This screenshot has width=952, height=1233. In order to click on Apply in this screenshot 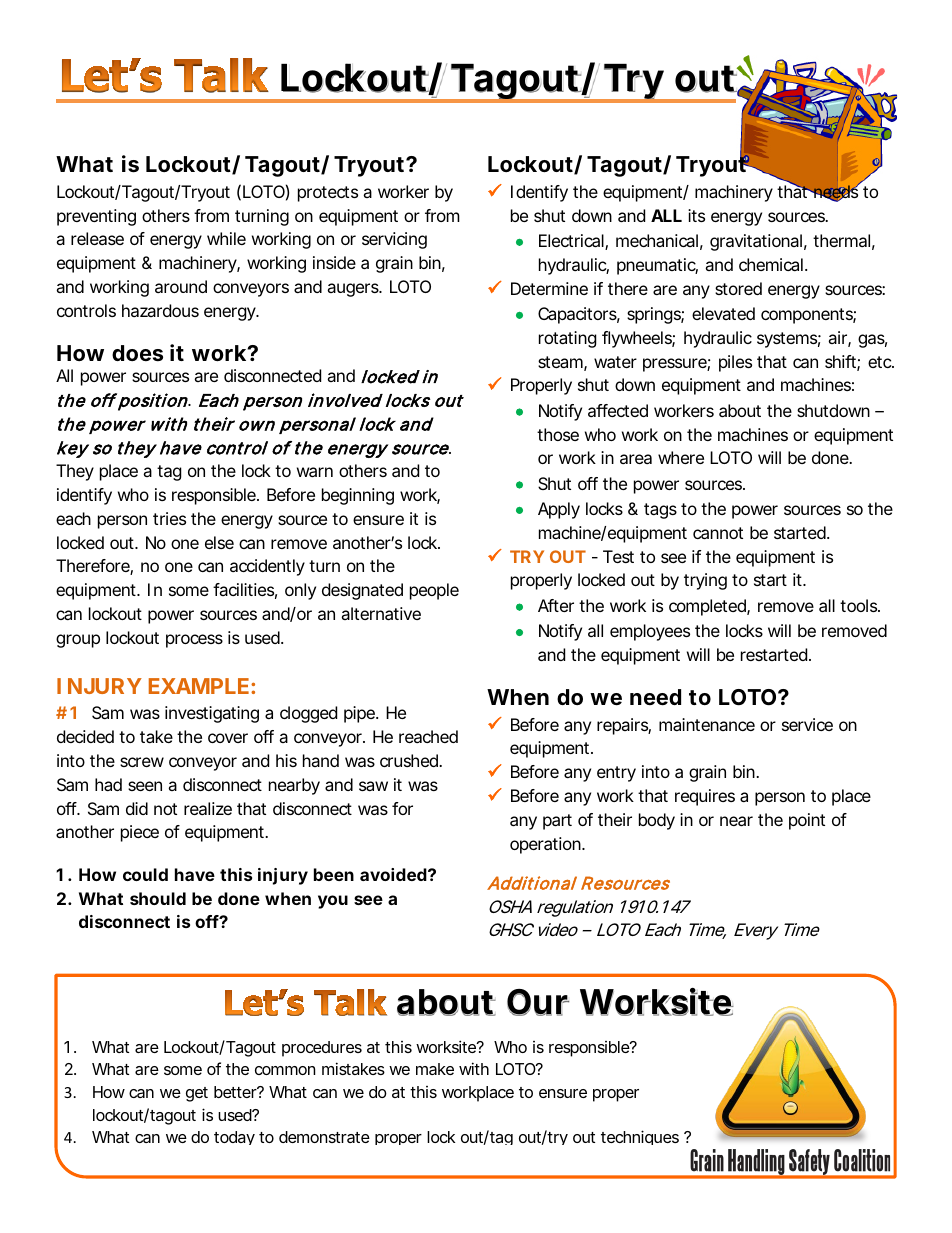, I will do `click(559, 510)`.
